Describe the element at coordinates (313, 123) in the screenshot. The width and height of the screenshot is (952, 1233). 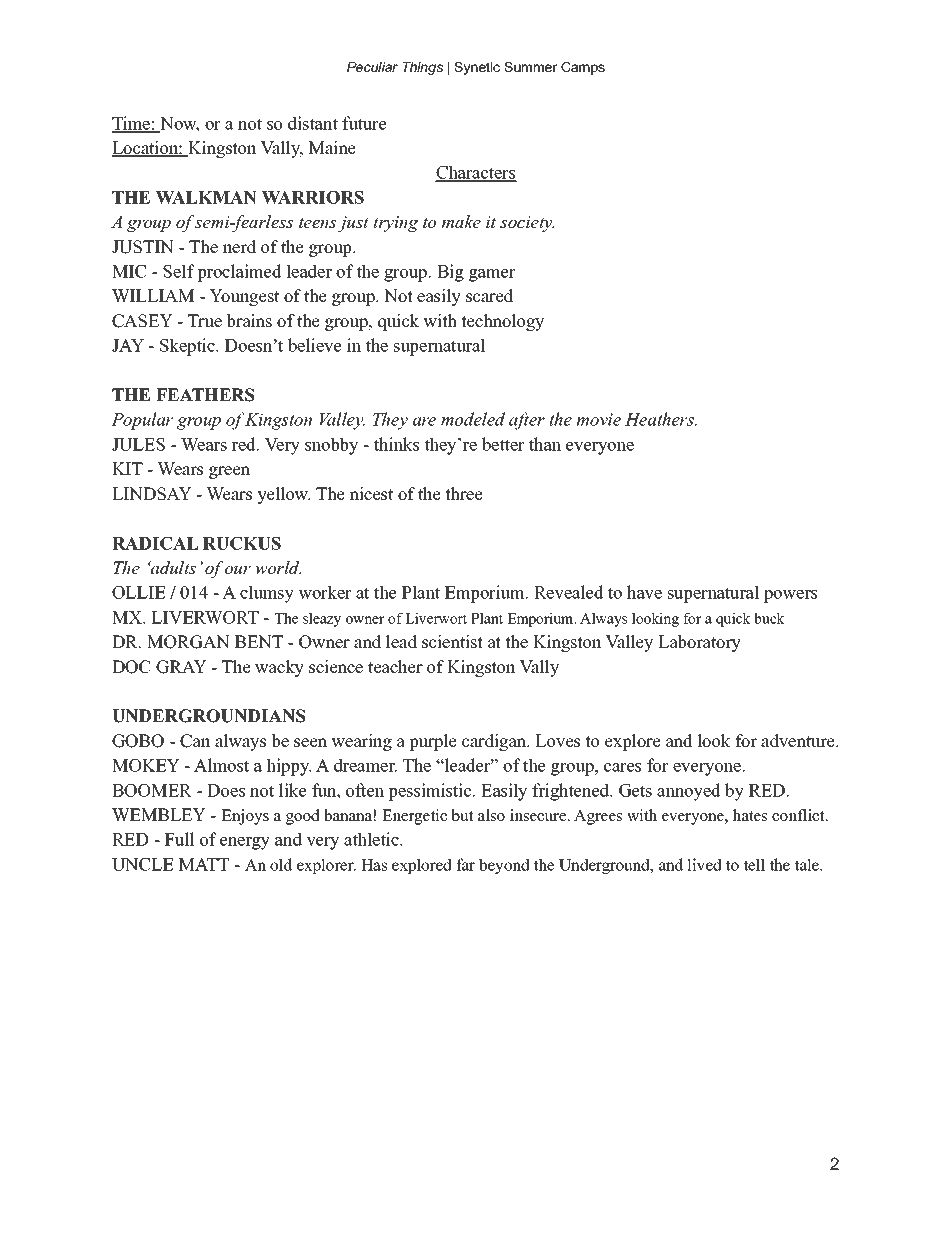
I see `distant` at that location.
